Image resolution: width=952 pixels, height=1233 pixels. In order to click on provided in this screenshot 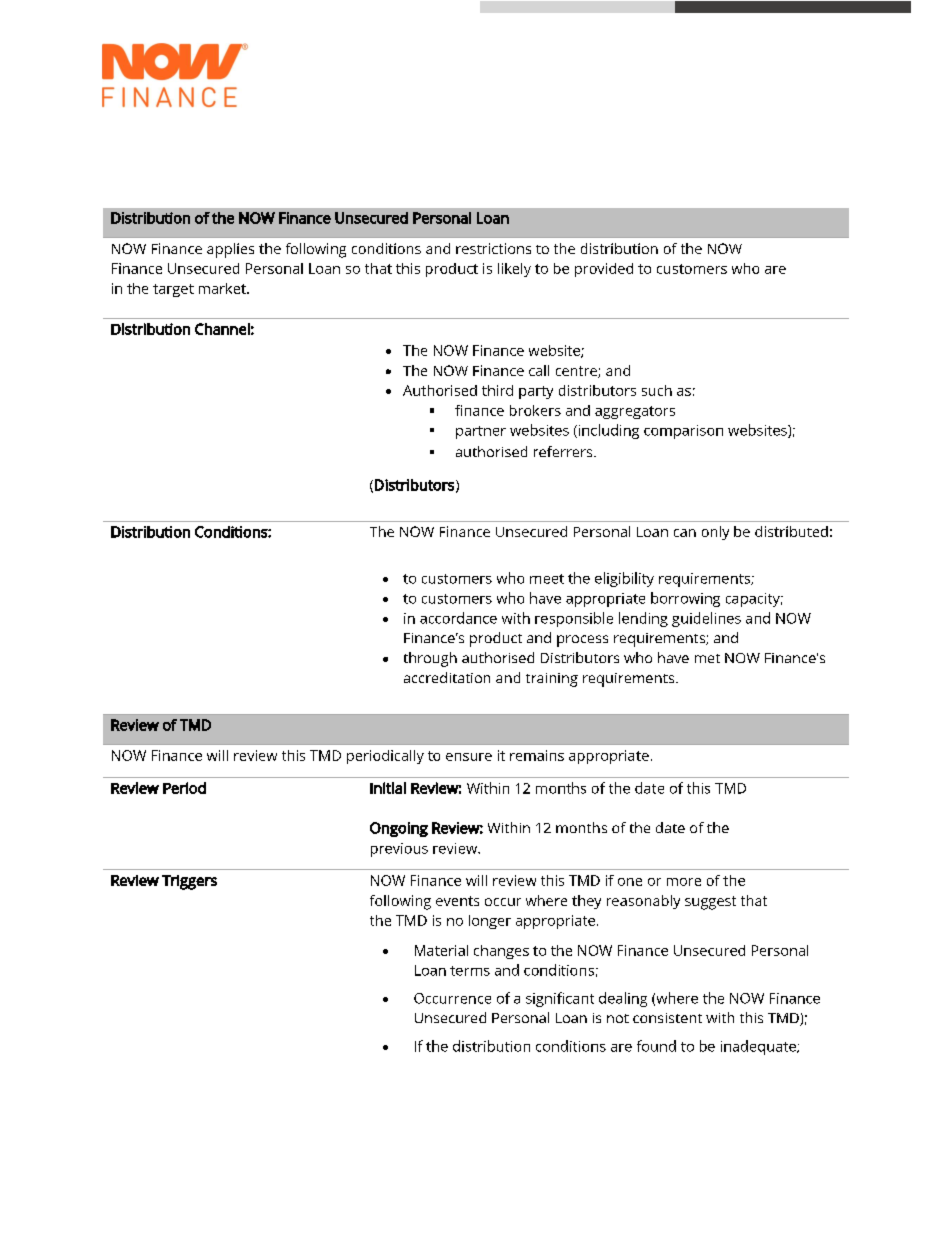, I will do `click(604, 270)`.
